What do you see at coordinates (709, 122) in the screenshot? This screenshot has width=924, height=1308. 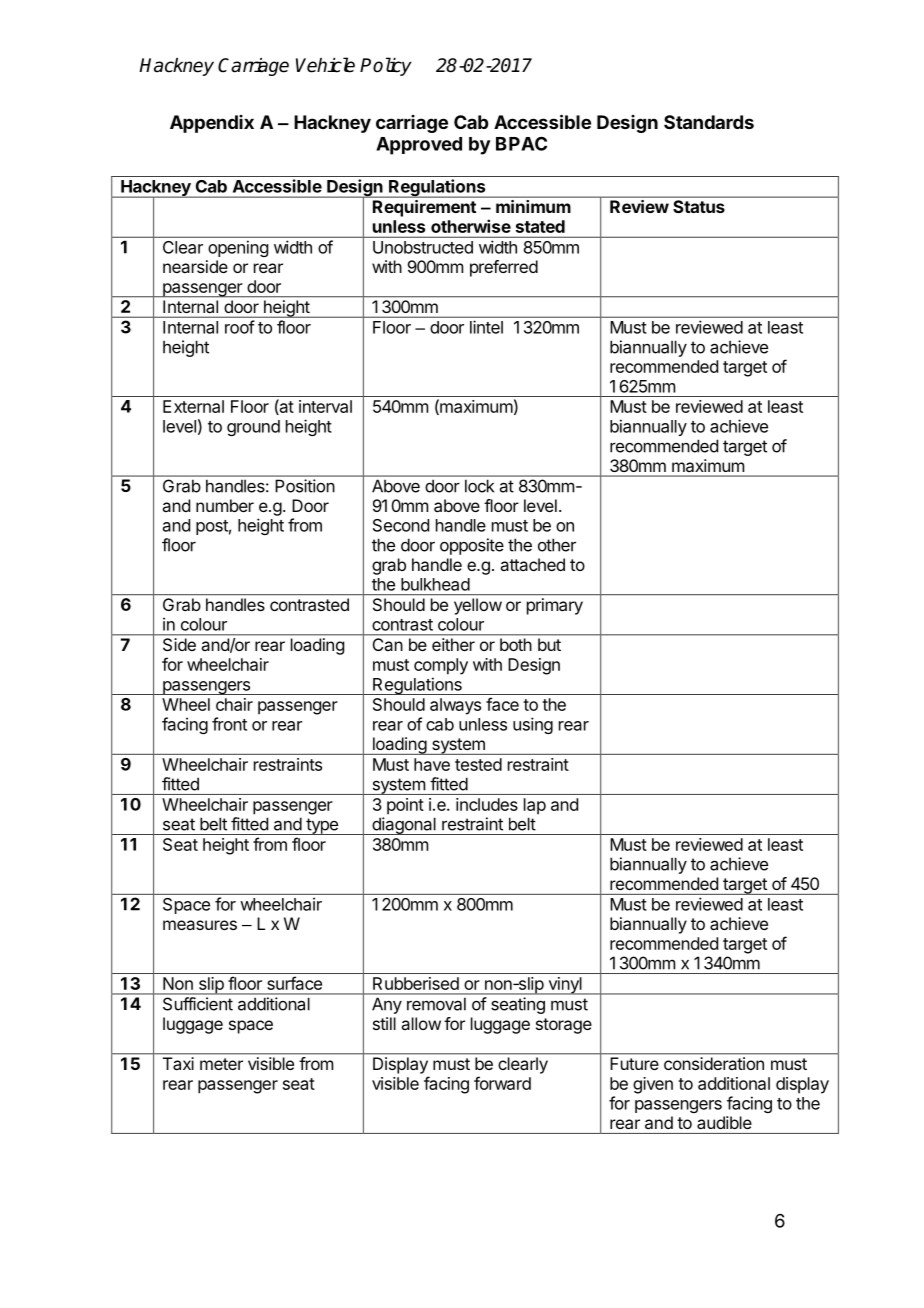 I see `Standards` at bounding box center [709, 122].
